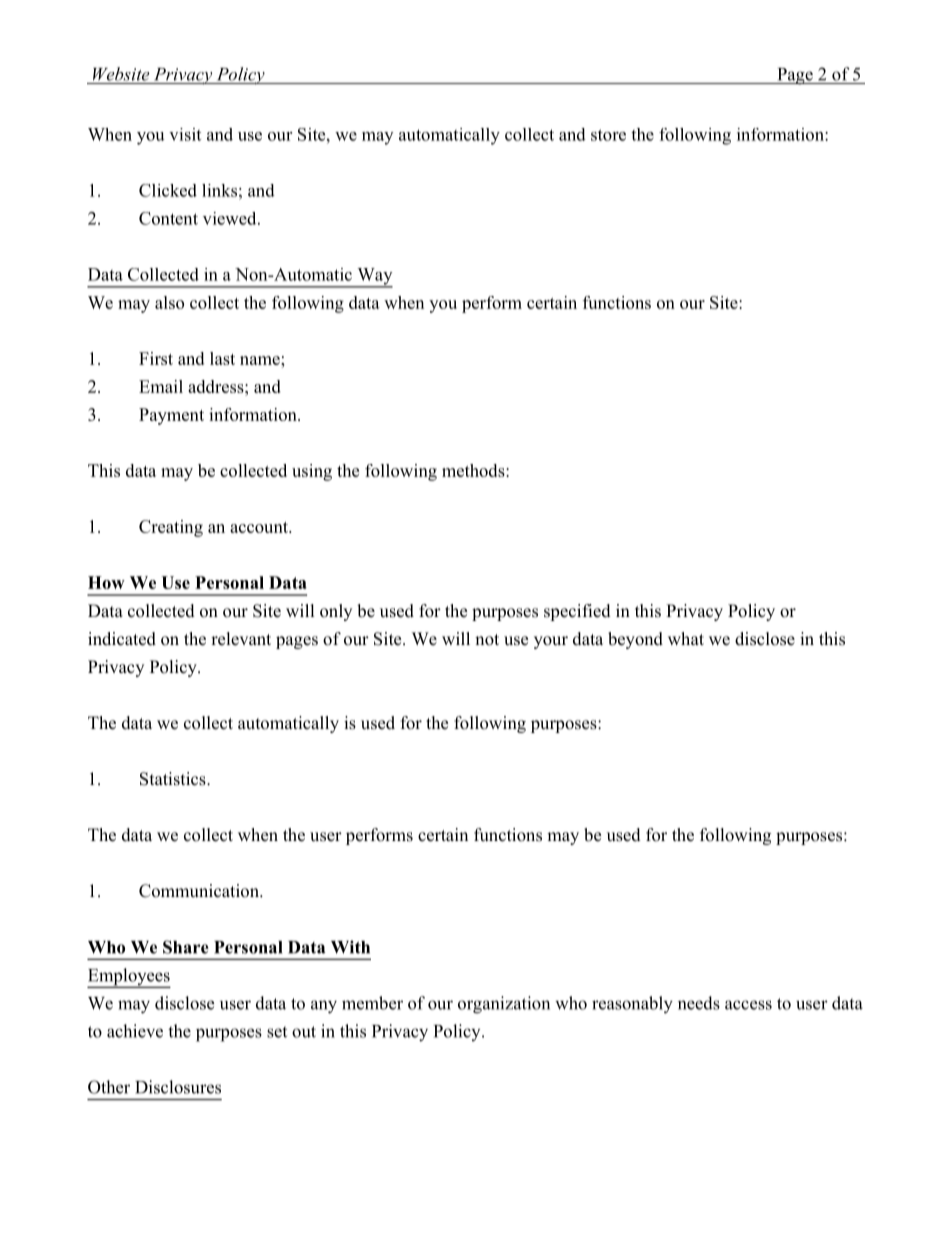 This page has height=1233, width=952. What do you see at coordinates (699, 1003) in the page?
I see `needs` at bounding box center [699, 1003].
